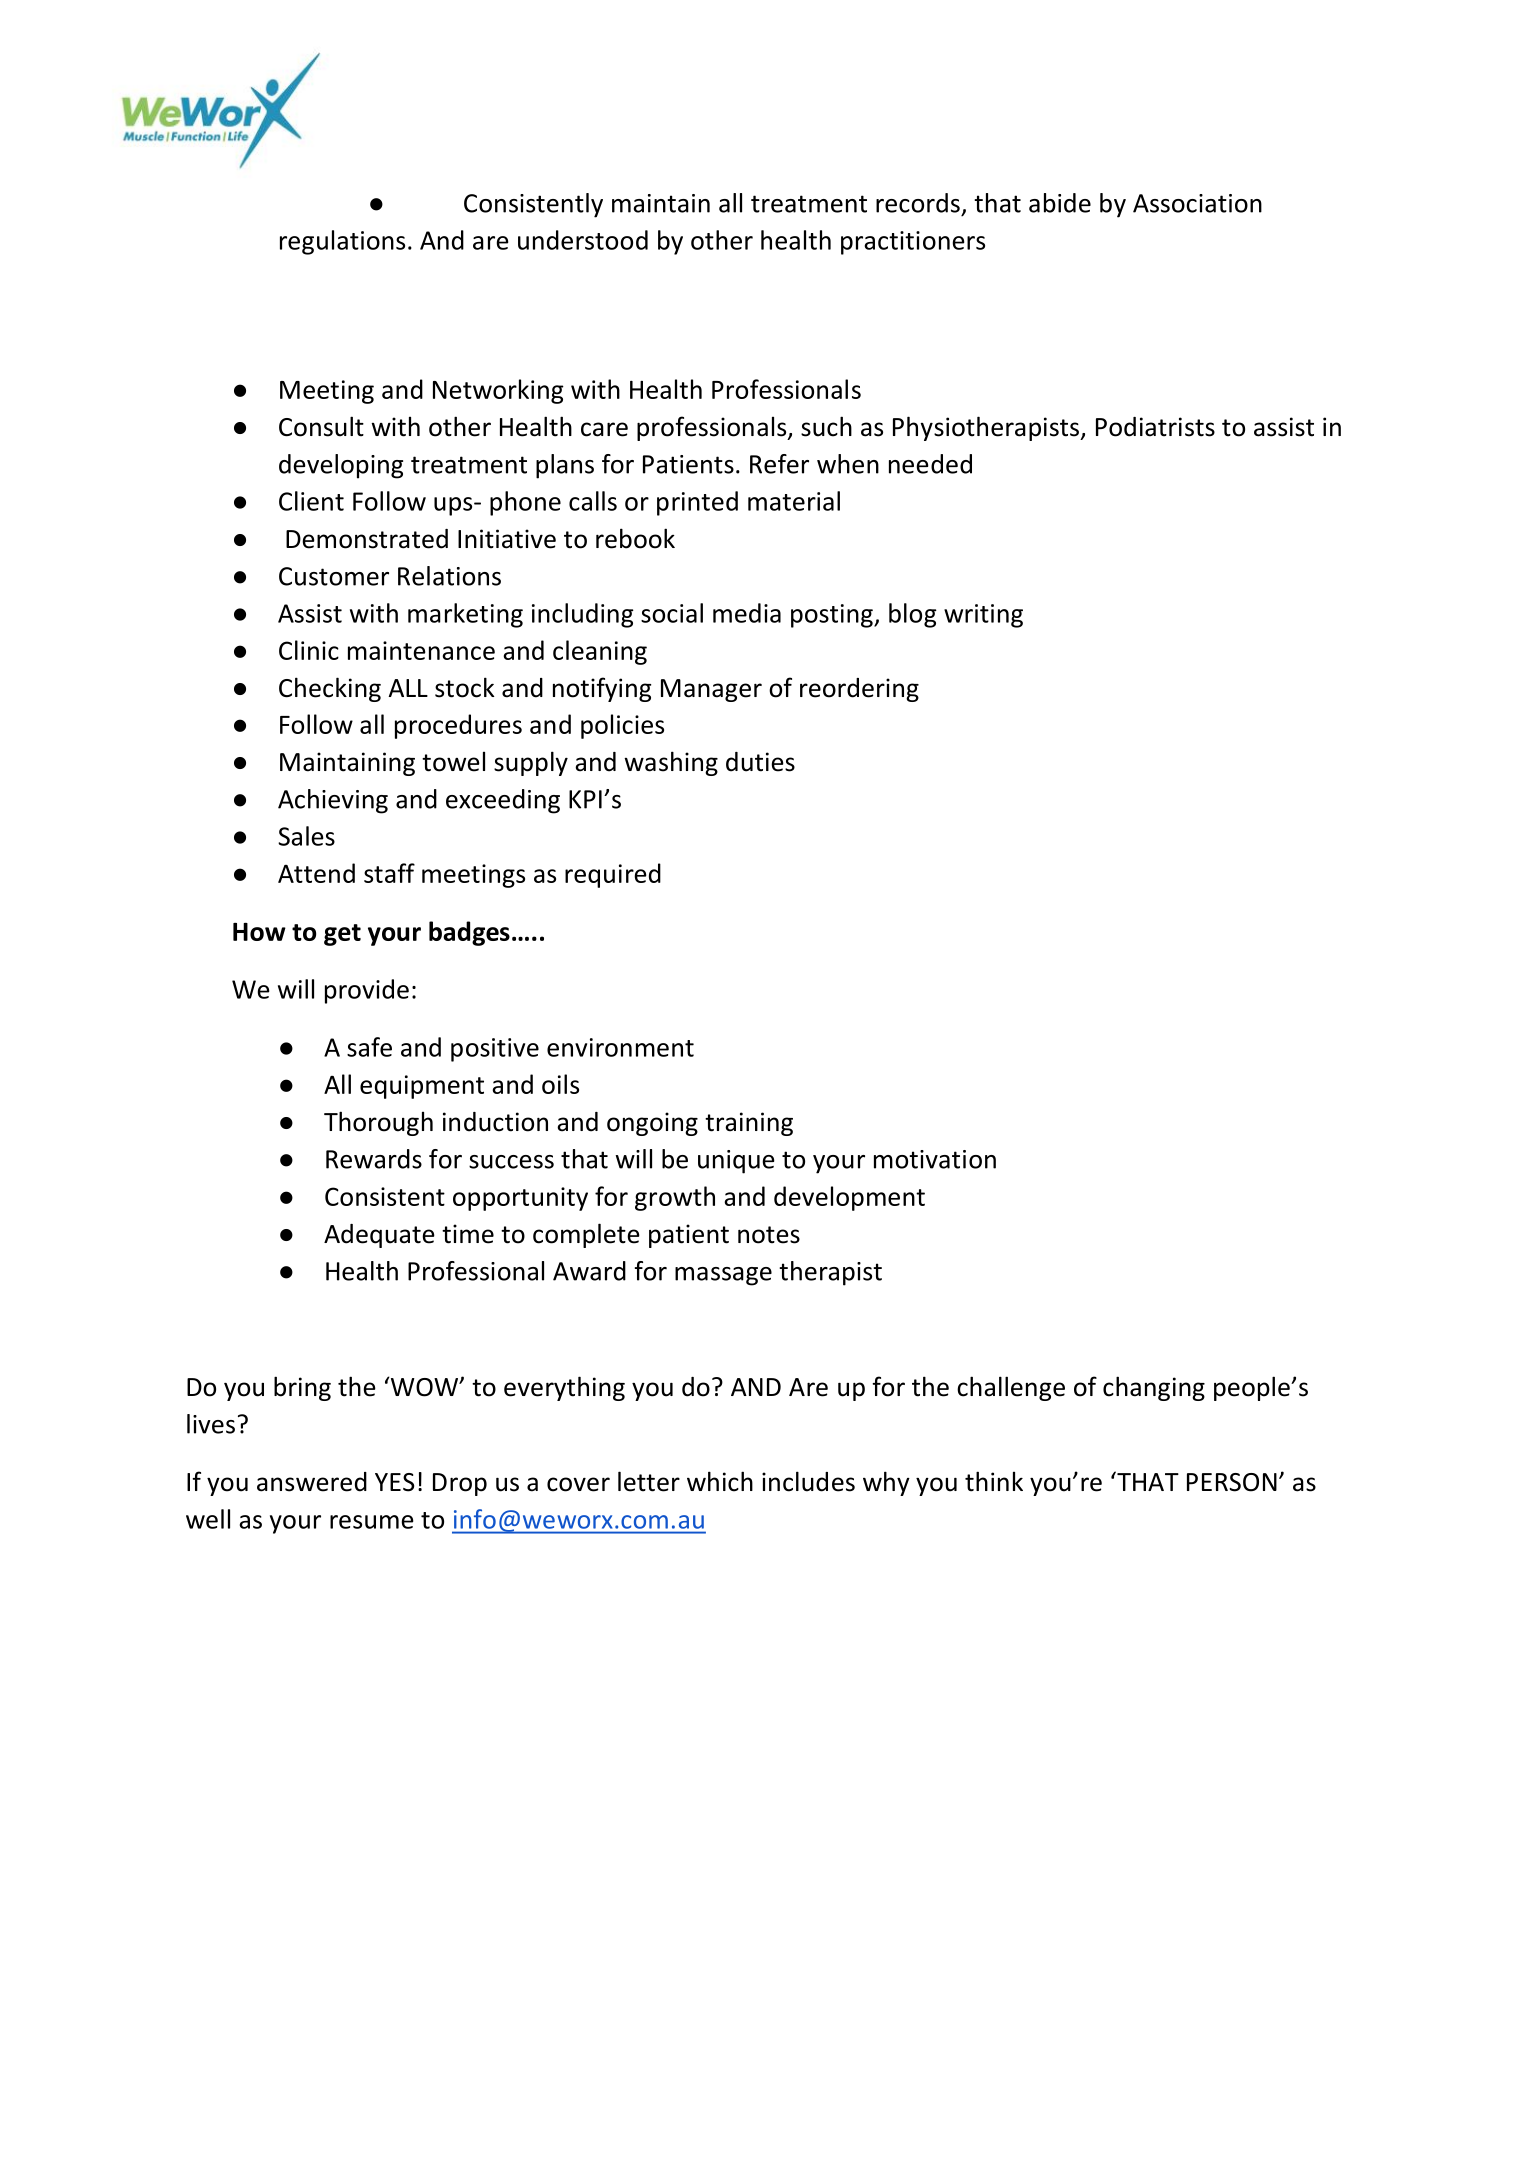 Image resolution: width=1530 pixels, height=2165 pixels. What do you see at coordinates (720, 1481) in the screenshot?
I see `which` at bounding box center [720, 1481].
